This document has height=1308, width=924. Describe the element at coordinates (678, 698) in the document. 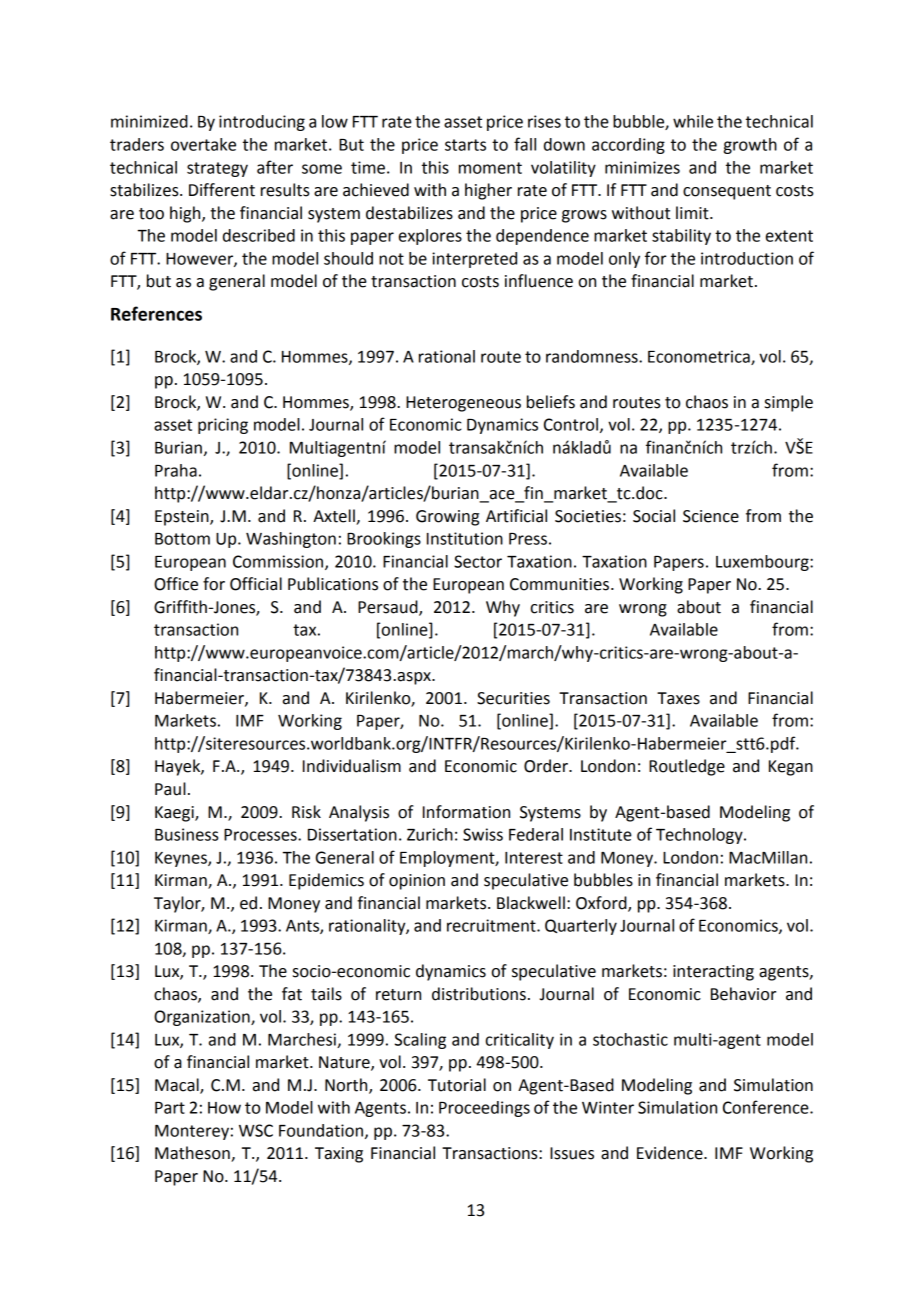

I see `Taxes` at that location.
